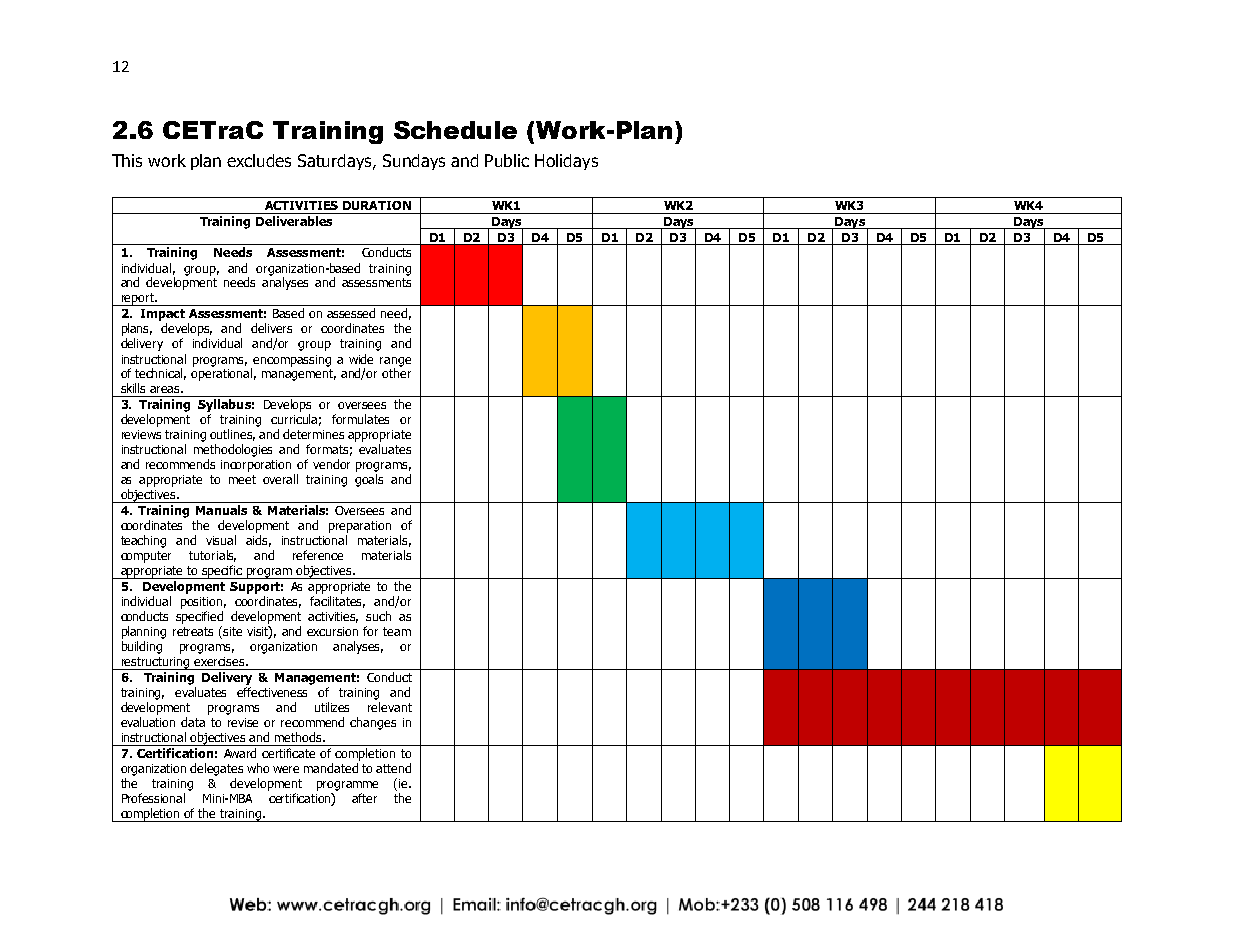  I want to click on technical, so click(160, 374).
